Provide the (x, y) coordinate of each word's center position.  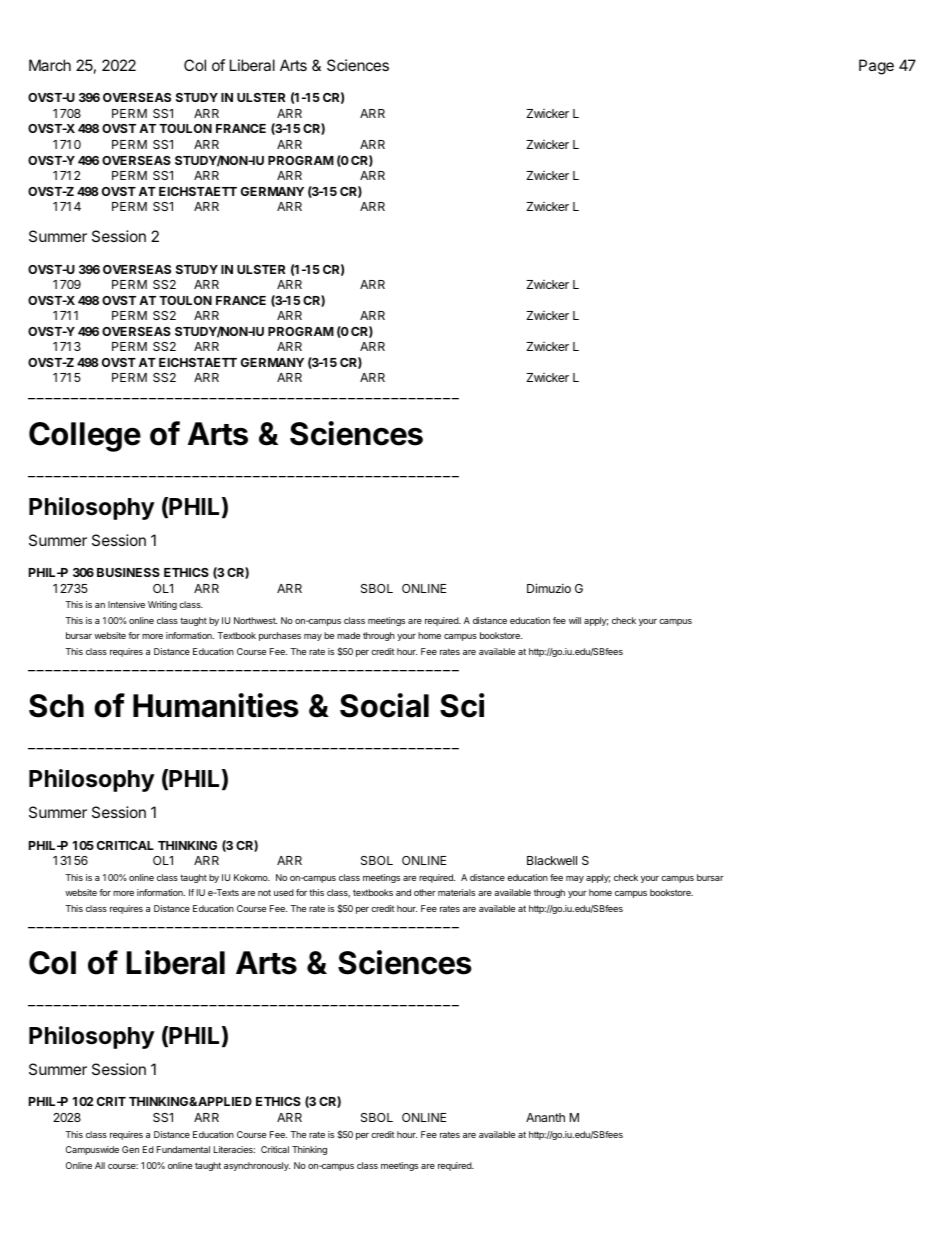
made (348, 635)
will (575, 620)
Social (384, 705)
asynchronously (257, 1166)
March (50, 65)
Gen (130, 1149)
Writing (162, 605)
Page (876, 67)
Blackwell (552, 860)
